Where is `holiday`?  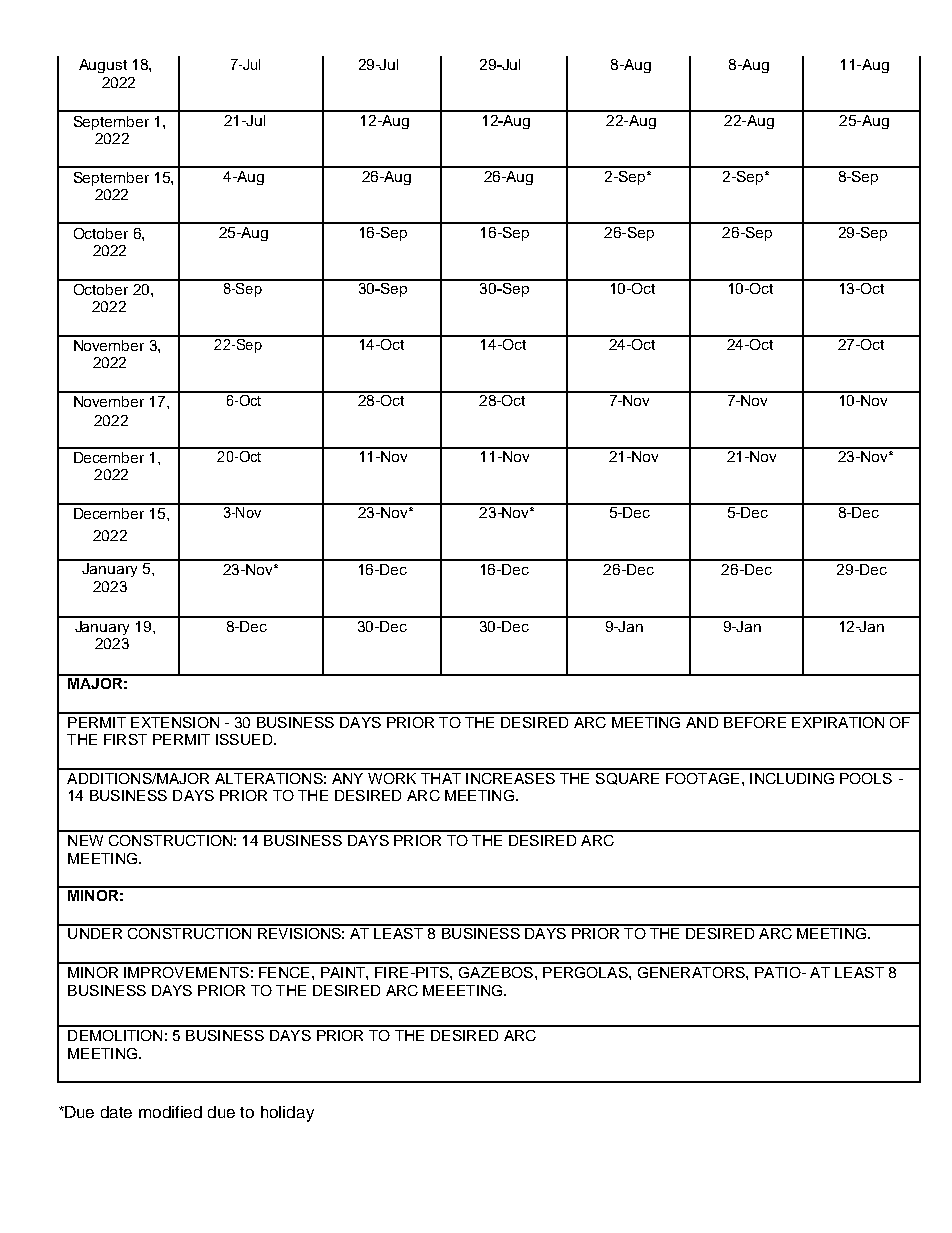
holiday is located at coordinates (287, 1114).
